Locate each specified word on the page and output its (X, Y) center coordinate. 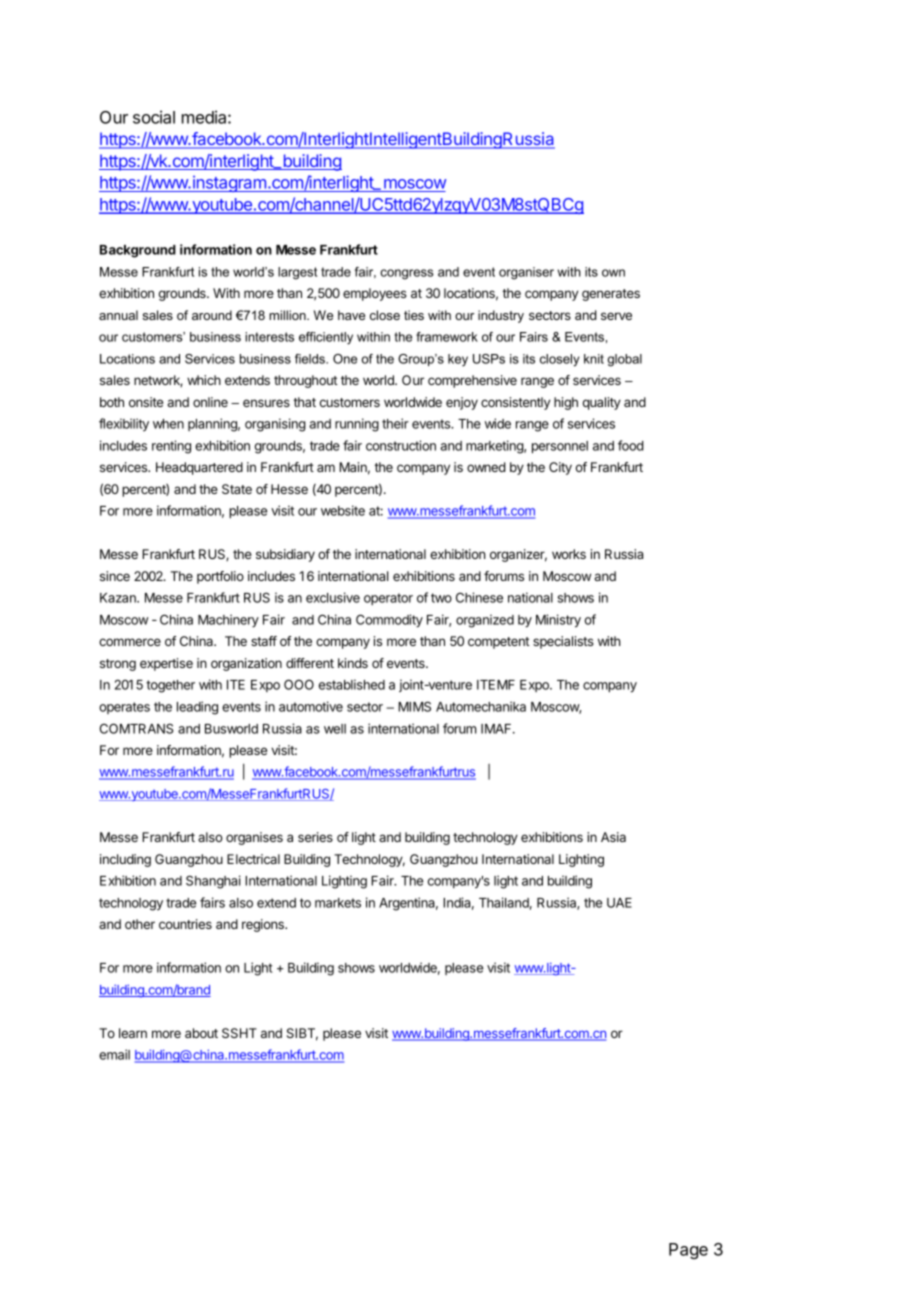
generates (611, 295)
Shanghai (213, 882)
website (343, 510)
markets (338, 903)
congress (407, 274)
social (154, 117)
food (631, 445)
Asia (613, 837)
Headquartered (199, 468)
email (114, 1054)
